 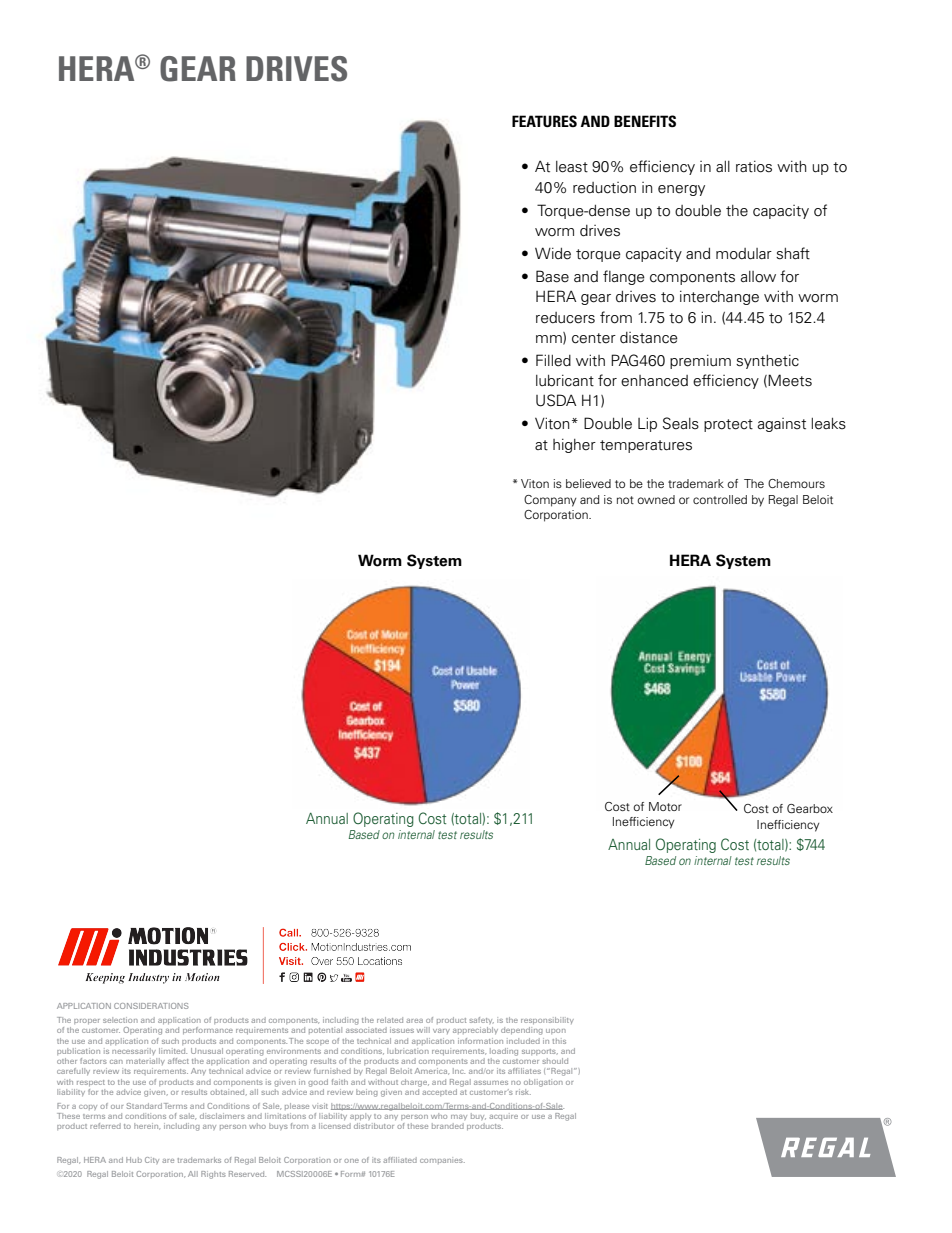 I want to click on least, so click(x=572, y=167).
